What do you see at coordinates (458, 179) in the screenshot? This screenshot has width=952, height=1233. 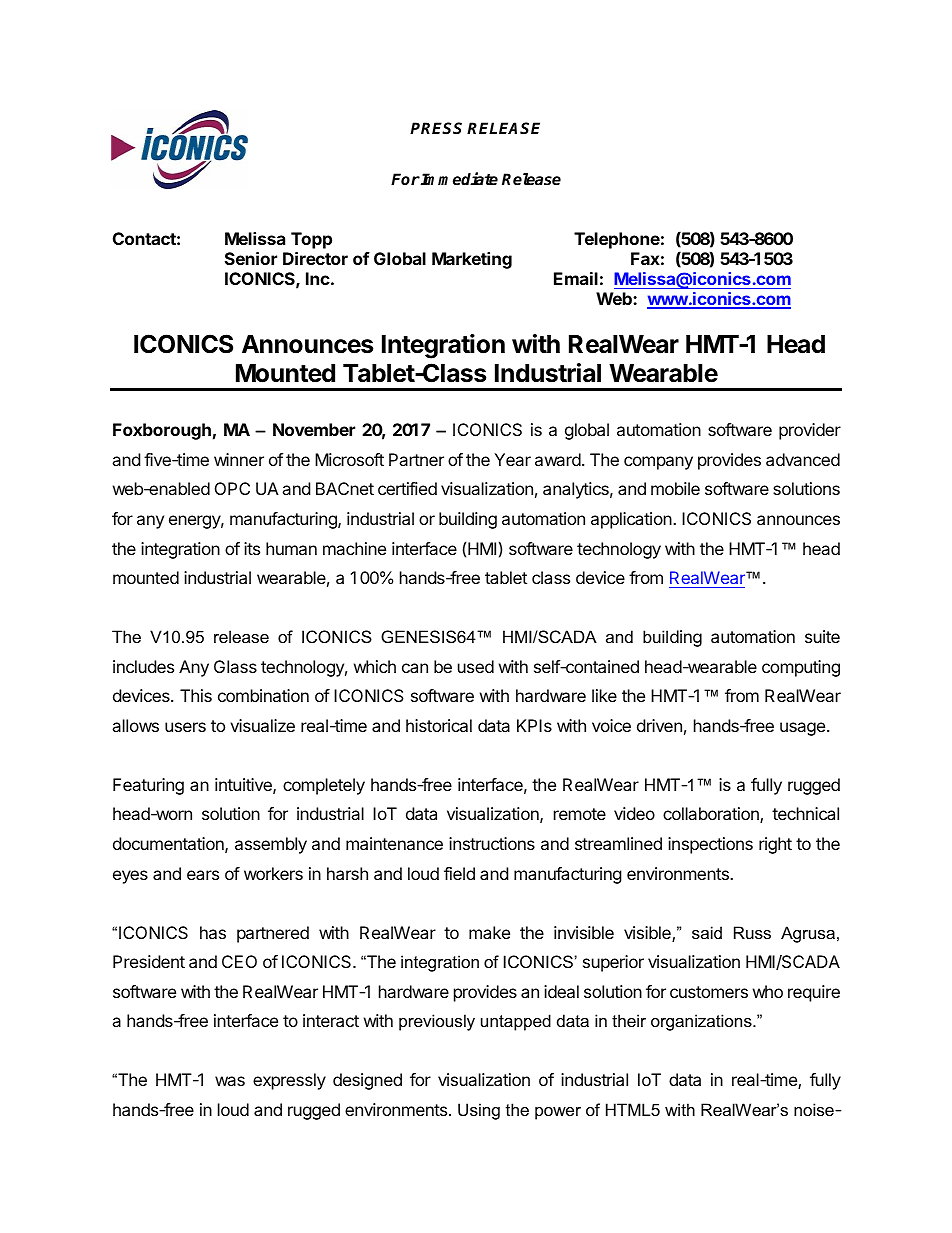 I see `Immediate` at bounding box center [458, 179].
